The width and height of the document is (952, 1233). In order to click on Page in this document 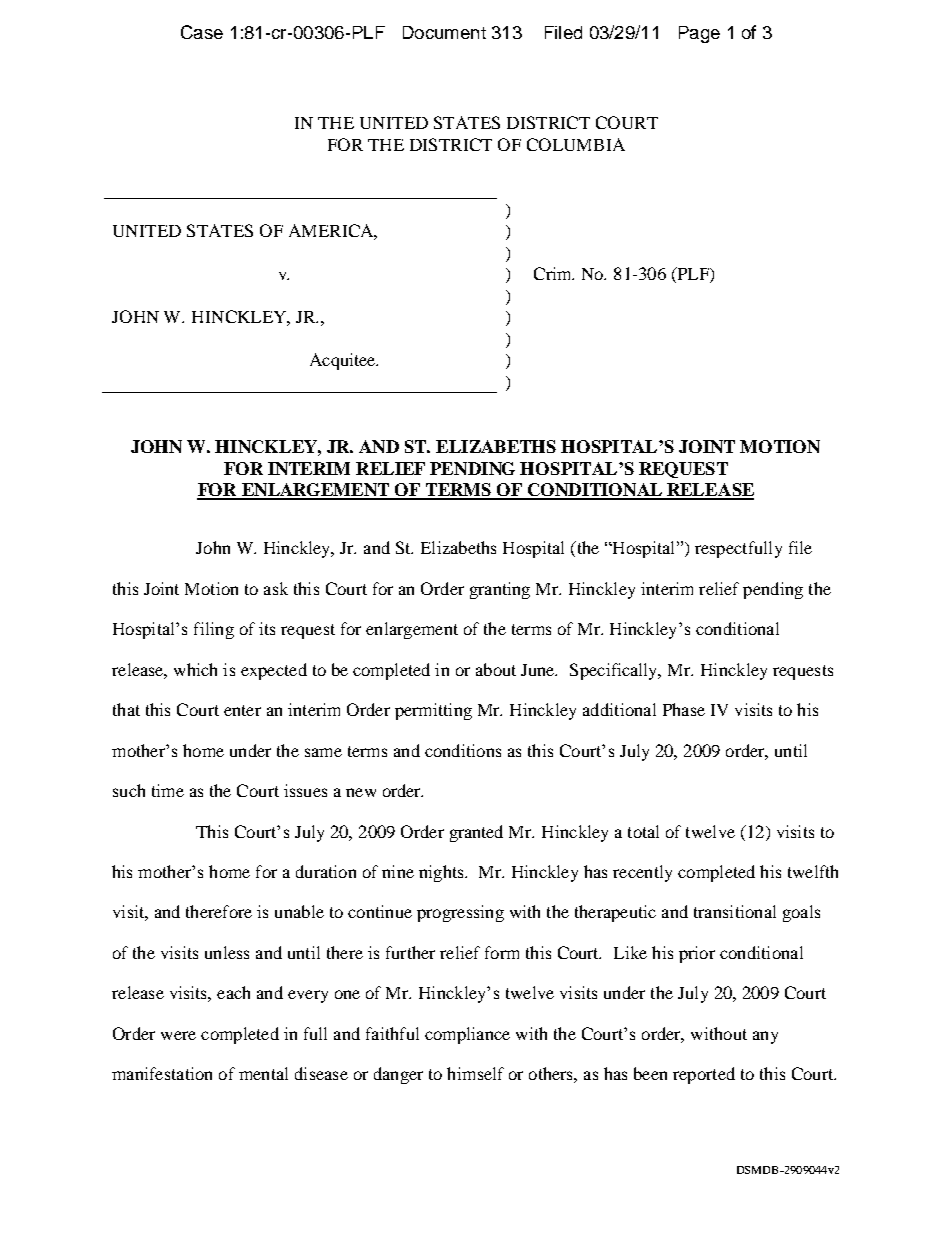, I will do `click(699, 34)`.
